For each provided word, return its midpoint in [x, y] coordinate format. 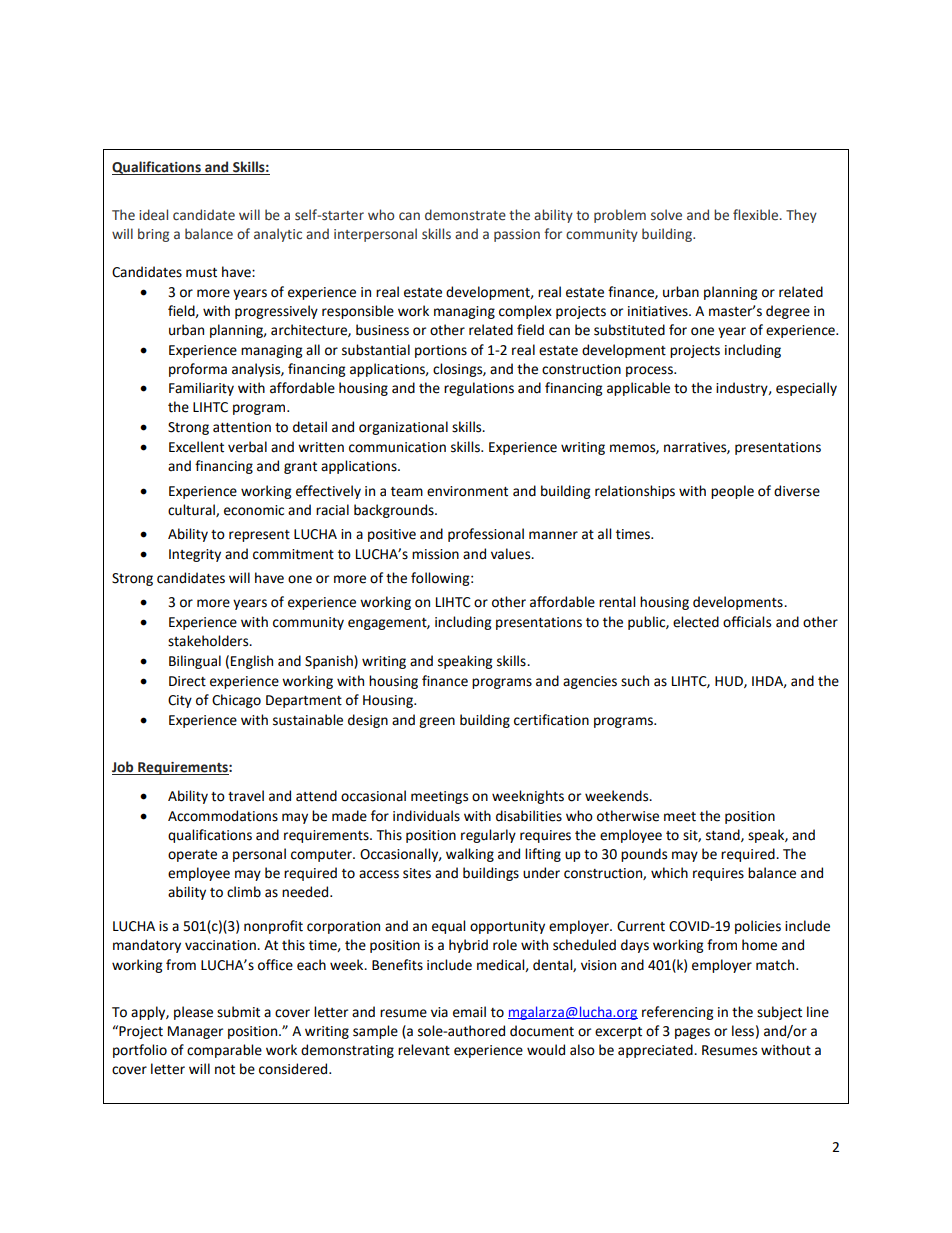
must [201, 273]
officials [747, 622]
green [437, 722]
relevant [424, 1050]
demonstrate [465, 215]
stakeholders [209, 641]
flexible [757, 215]
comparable [224, 1051]
